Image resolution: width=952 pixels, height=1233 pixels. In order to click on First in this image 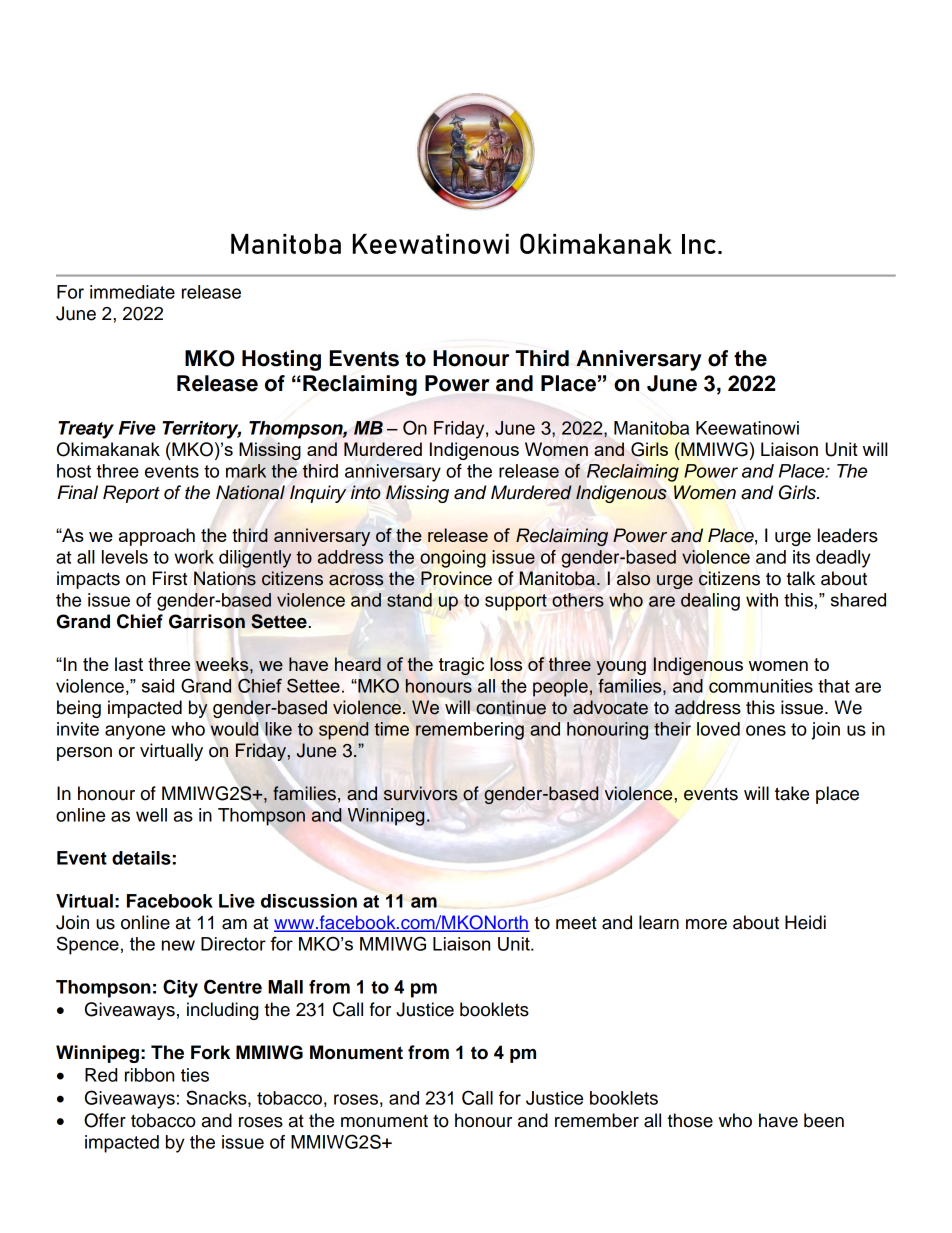, I will do `click(170, 578)`.
